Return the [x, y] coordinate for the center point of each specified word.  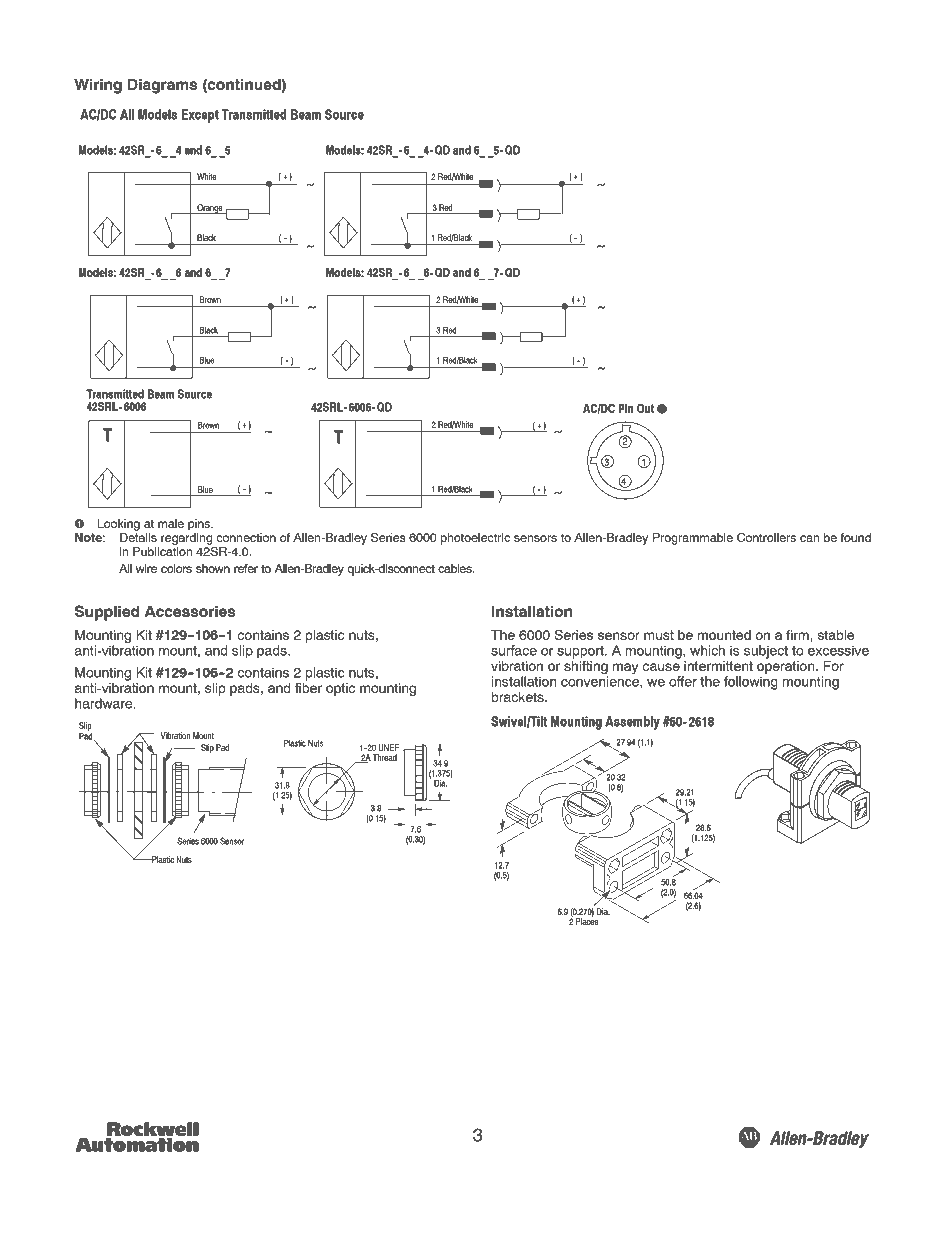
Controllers [766, 537]
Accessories [190, 611]
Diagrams [162, 86]
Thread [384, 757]
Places [587, 920]
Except [200, 116]
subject [766, 652]
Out [645, 408]
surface [514, 650]
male [171, 523]
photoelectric [475, 539]
